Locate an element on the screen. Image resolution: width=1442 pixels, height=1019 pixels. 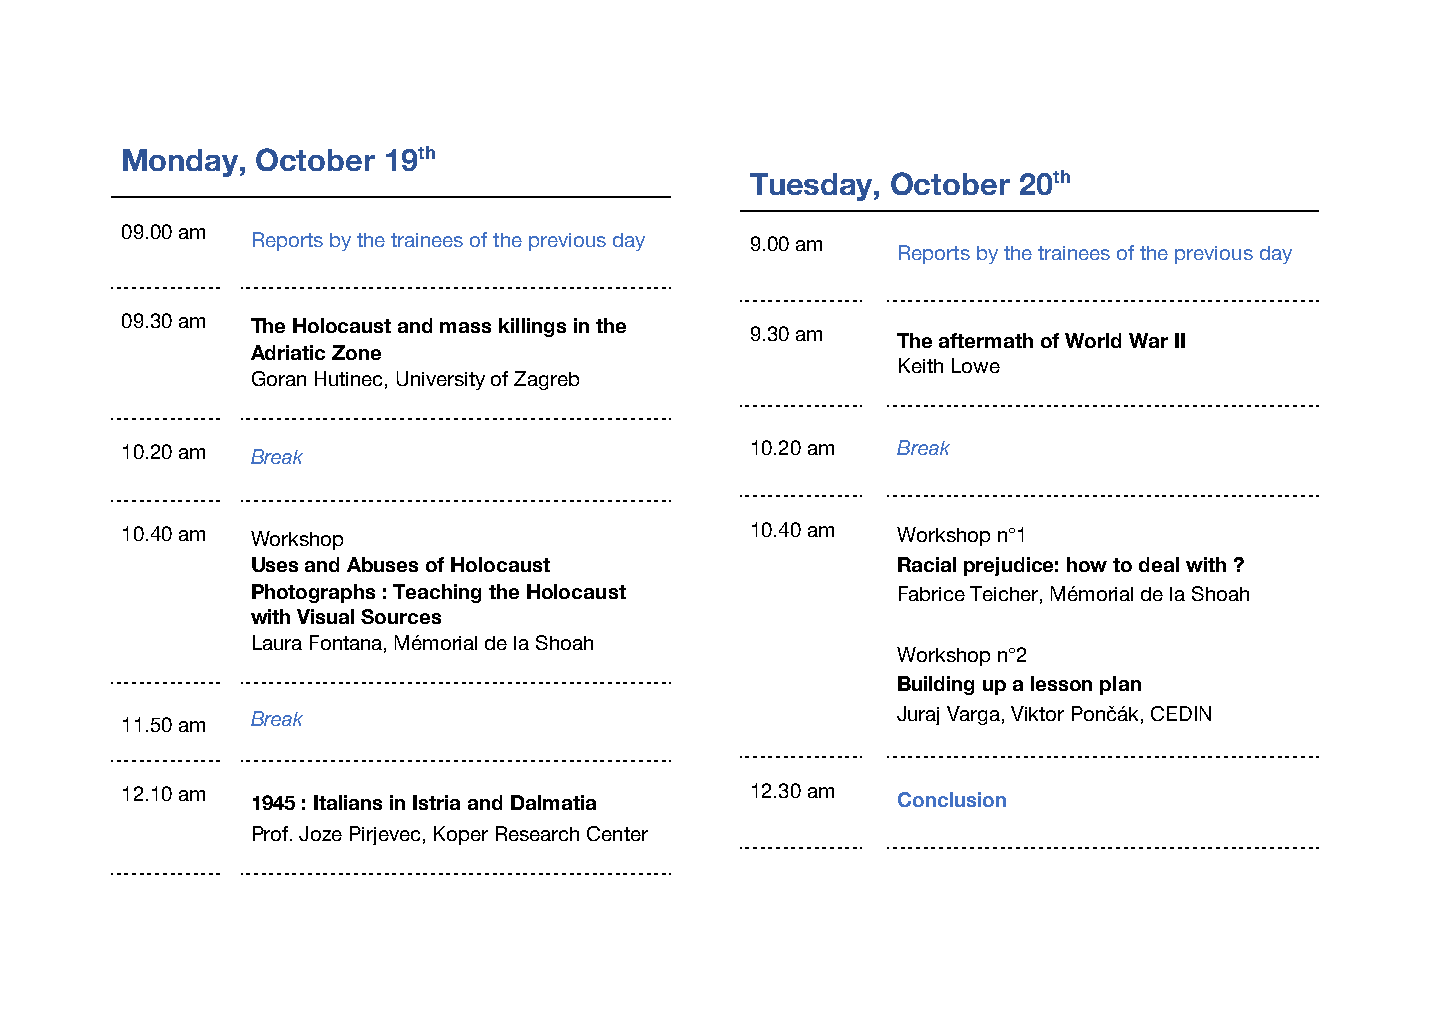
Istria is located at coordinates (436, 802).
